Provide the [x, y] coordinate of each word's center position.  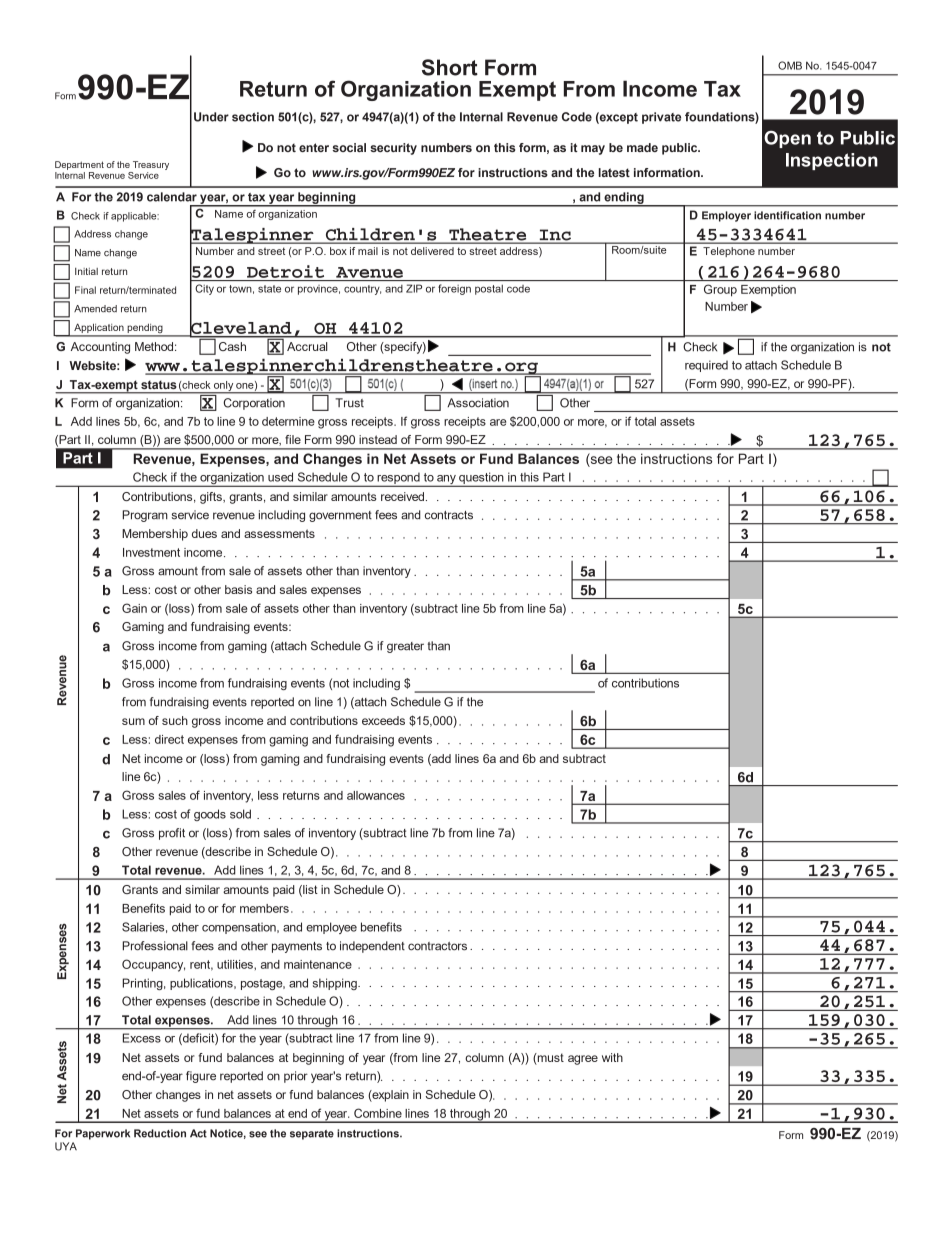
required [706, 366]
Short [450, 67]
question [481, 479]
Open [787, 139]
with [612, 1057]
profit [172, 834]
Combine [378, 1113]
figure [201, 1077]
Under [211, 117]
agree [583, 1060]
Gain [134, 608]
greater [405, 647]
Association [478, 403]
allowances [376, 795]
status [158, 385]
